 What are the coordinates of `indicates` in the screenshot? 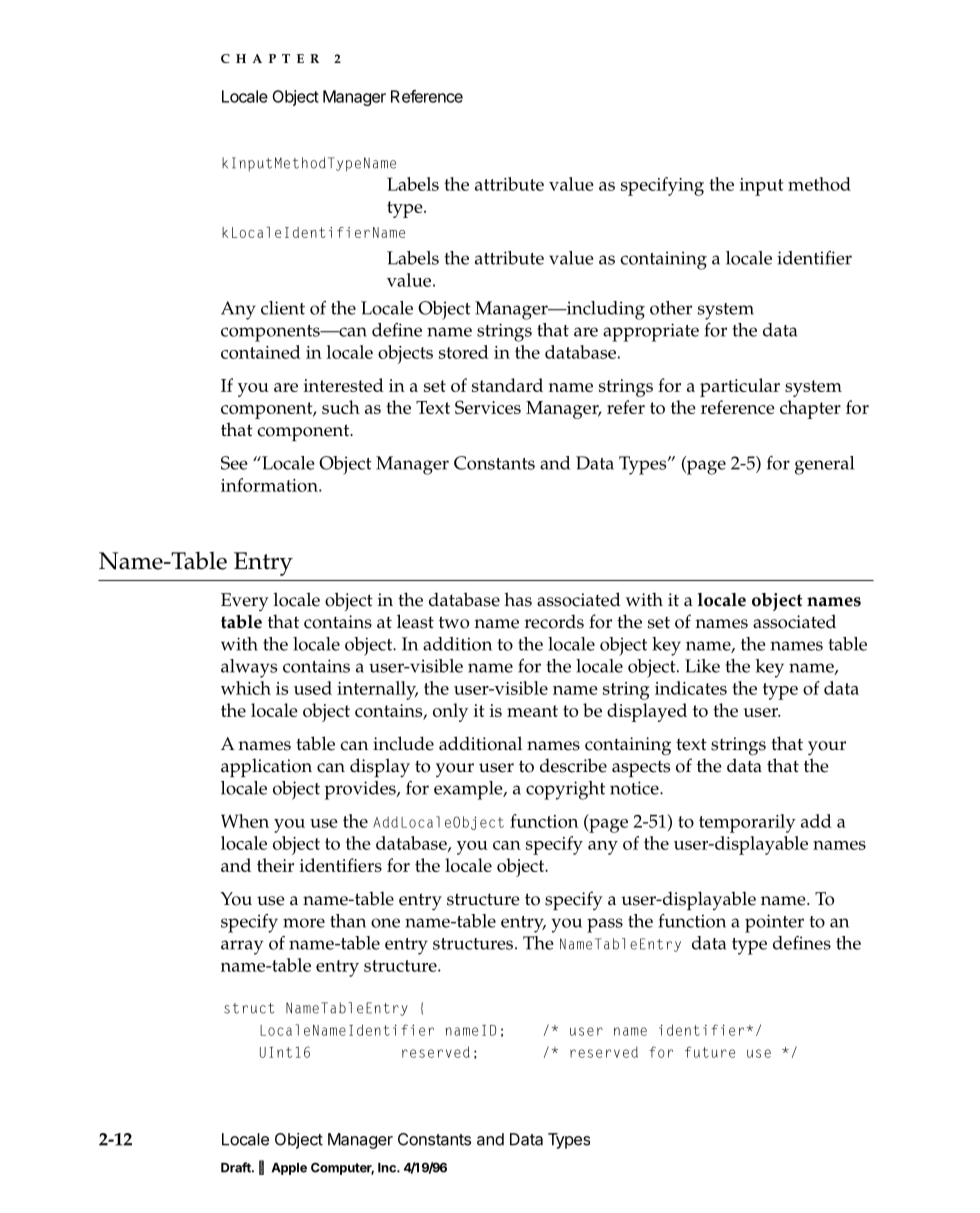 It's located at (691, 688).
